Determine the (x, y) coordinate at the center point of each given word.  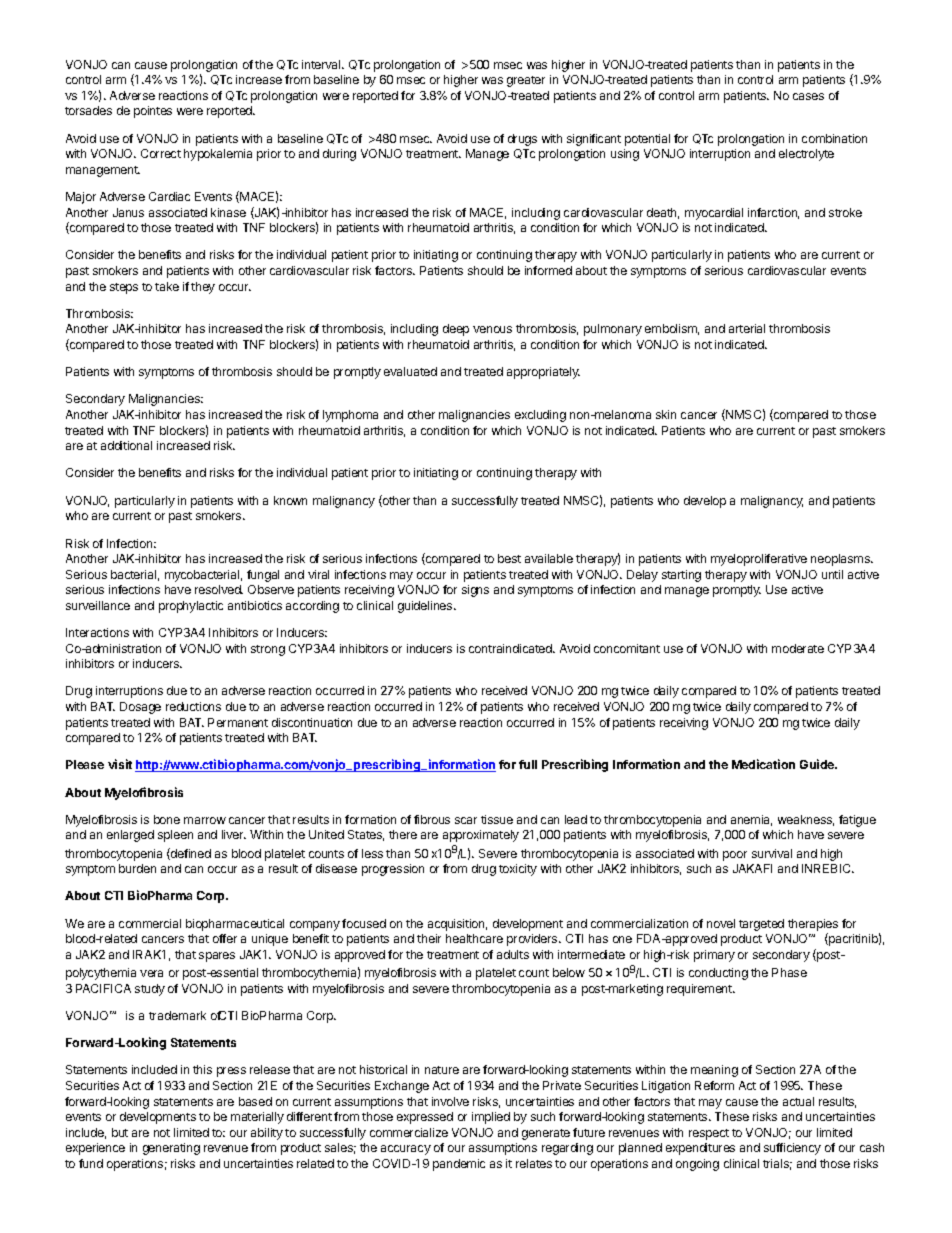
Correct (161, 153)
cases (808, 96)
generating (171, 1149)
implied (491, 1118)
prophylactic (191, 607)
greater (526, 81)
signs (475, 591)
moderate (798, 648)
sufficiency (792, 1149)
